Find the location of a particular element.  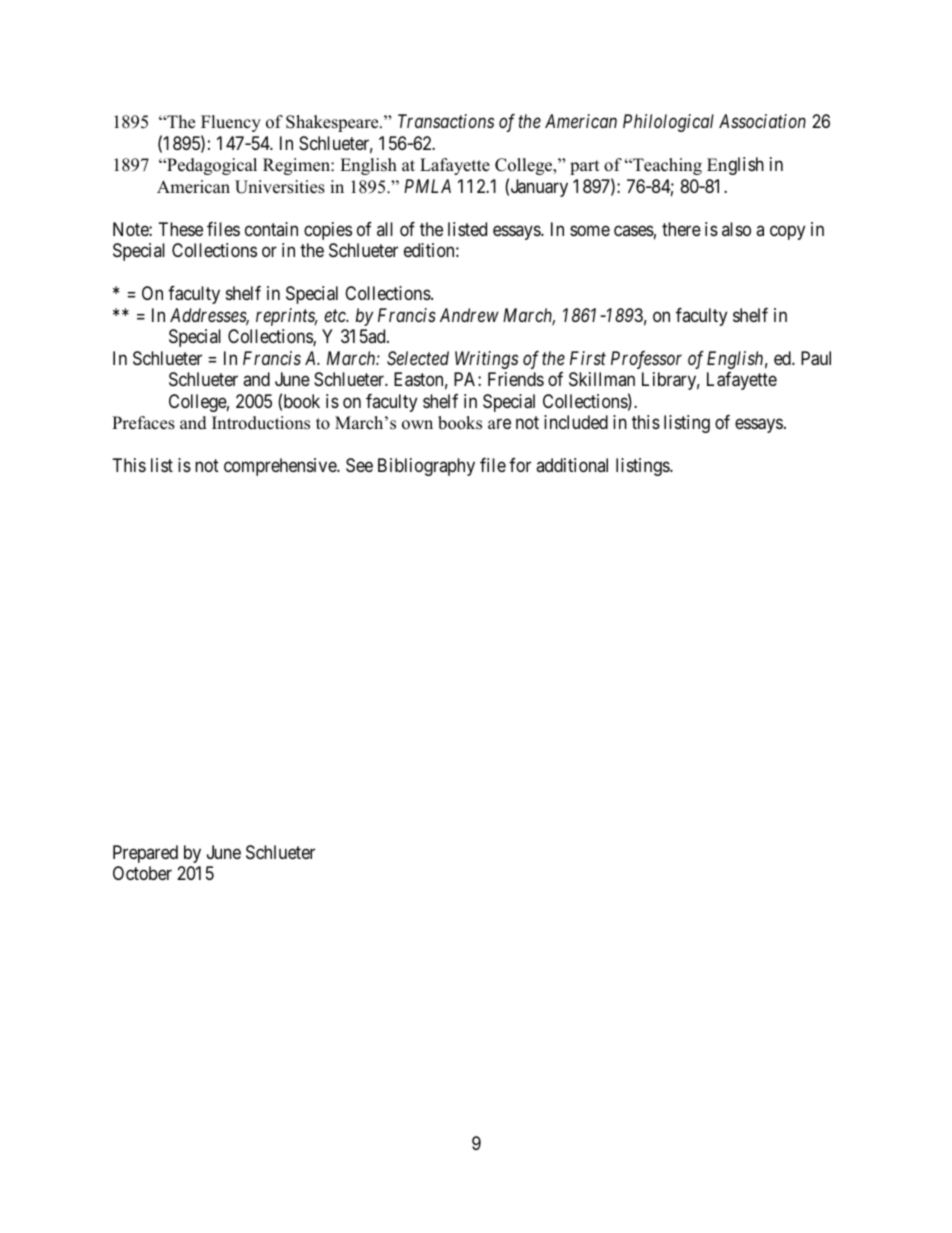

See is located at coordinates (359, 465).
